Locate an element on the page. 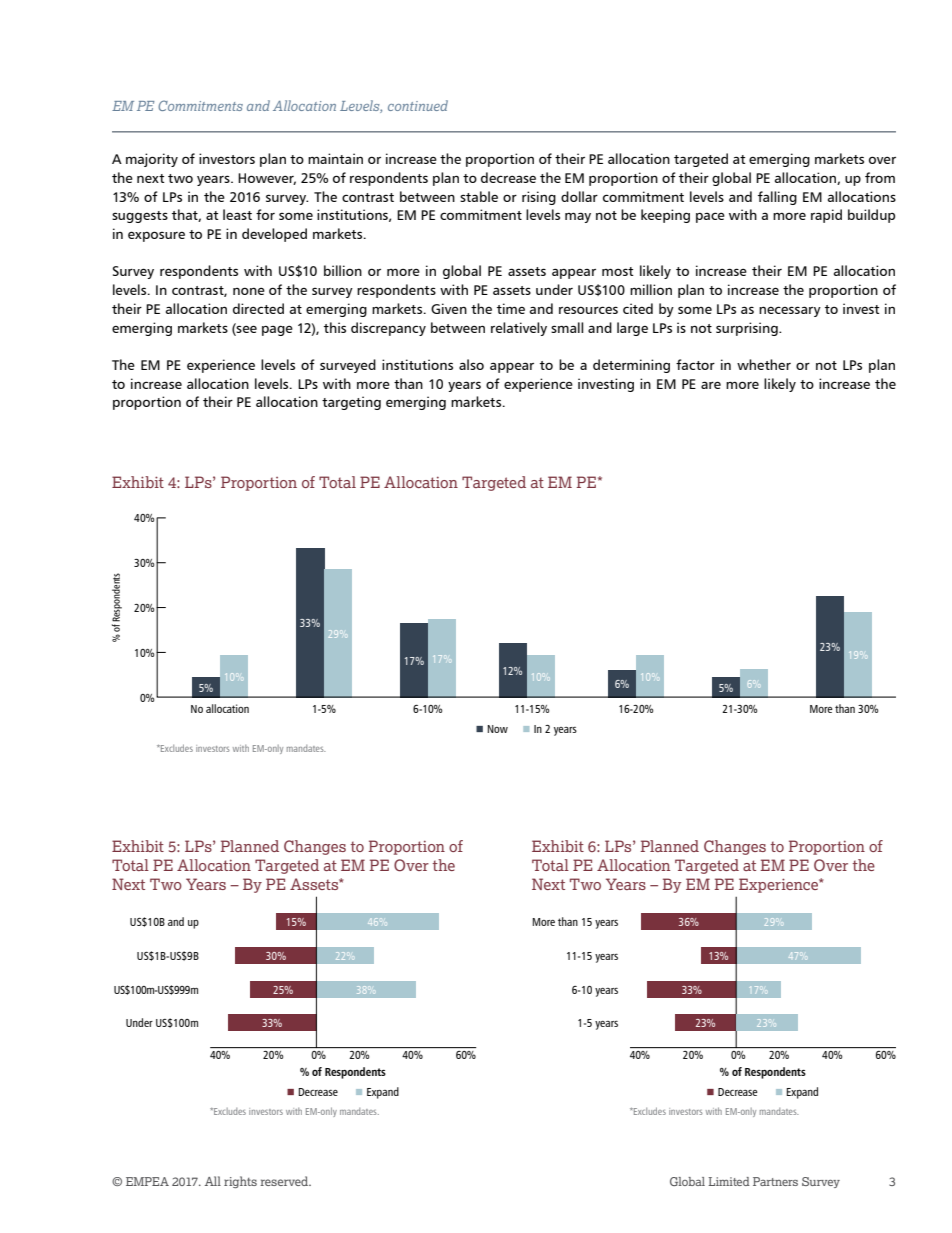 This document has height=1233, width=952. Now is located at coordinates (497, 729).
